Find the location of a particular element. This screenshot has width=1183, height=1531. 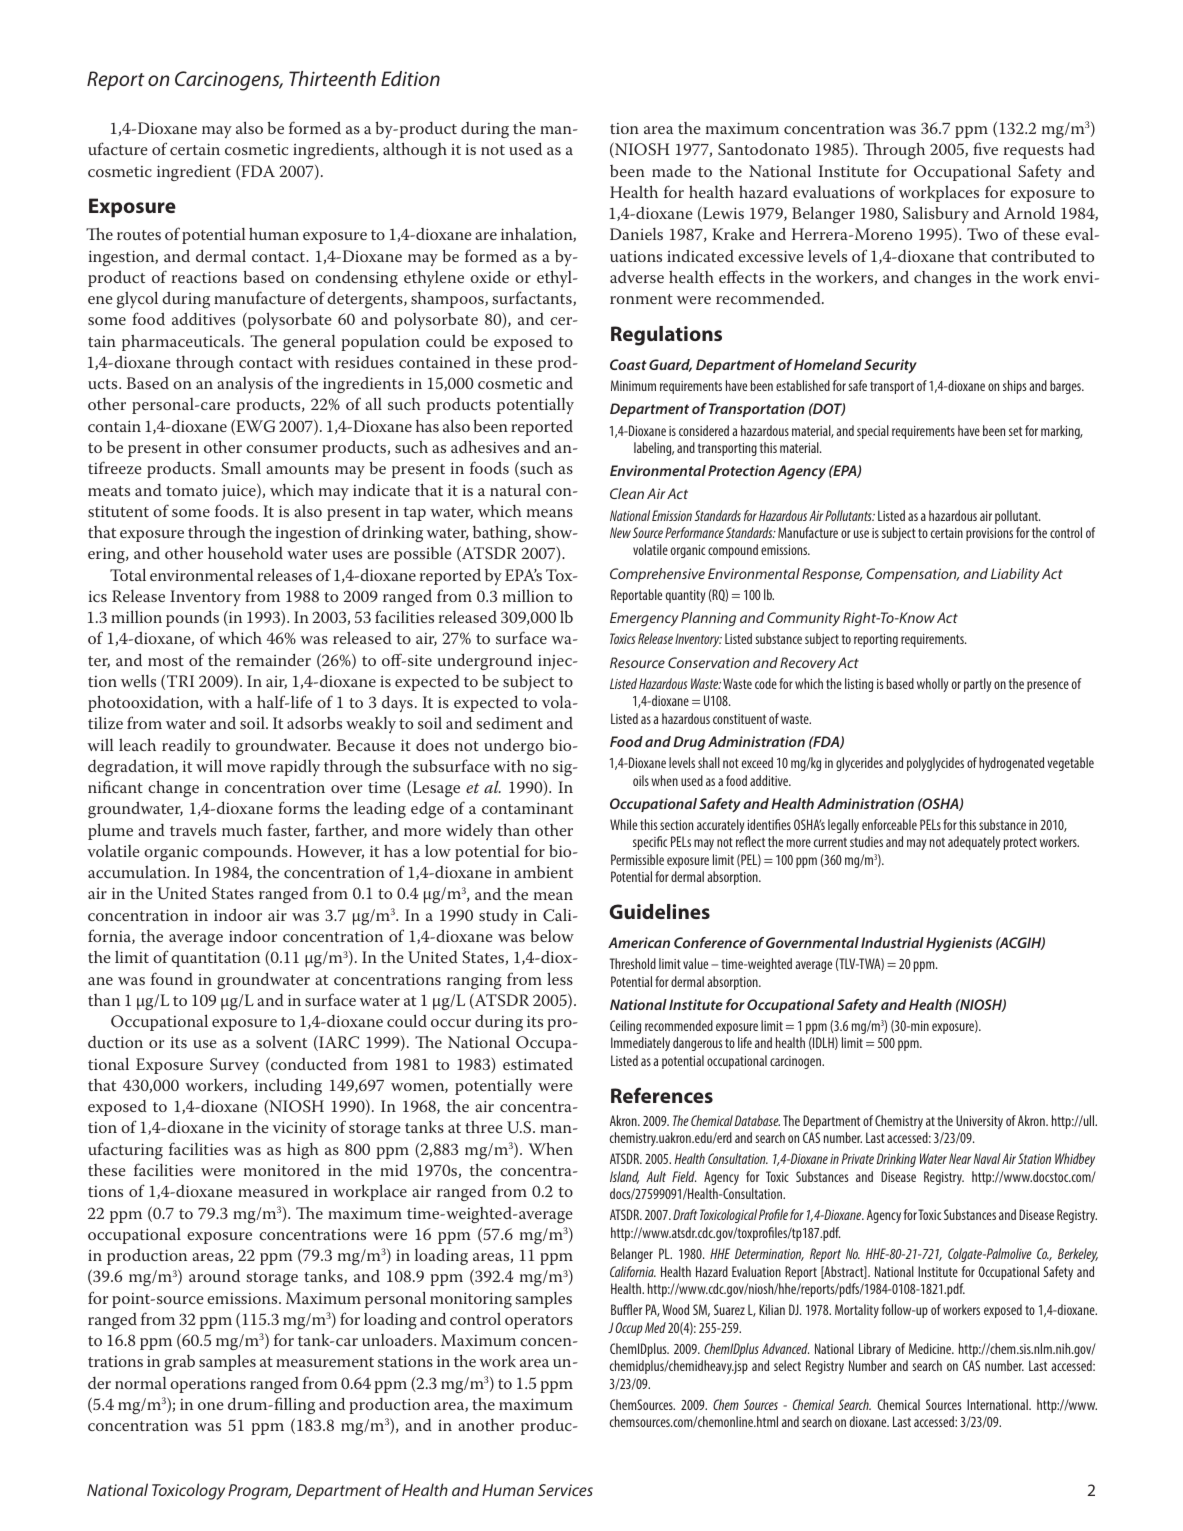

move is located at coordinates (246, 768).
